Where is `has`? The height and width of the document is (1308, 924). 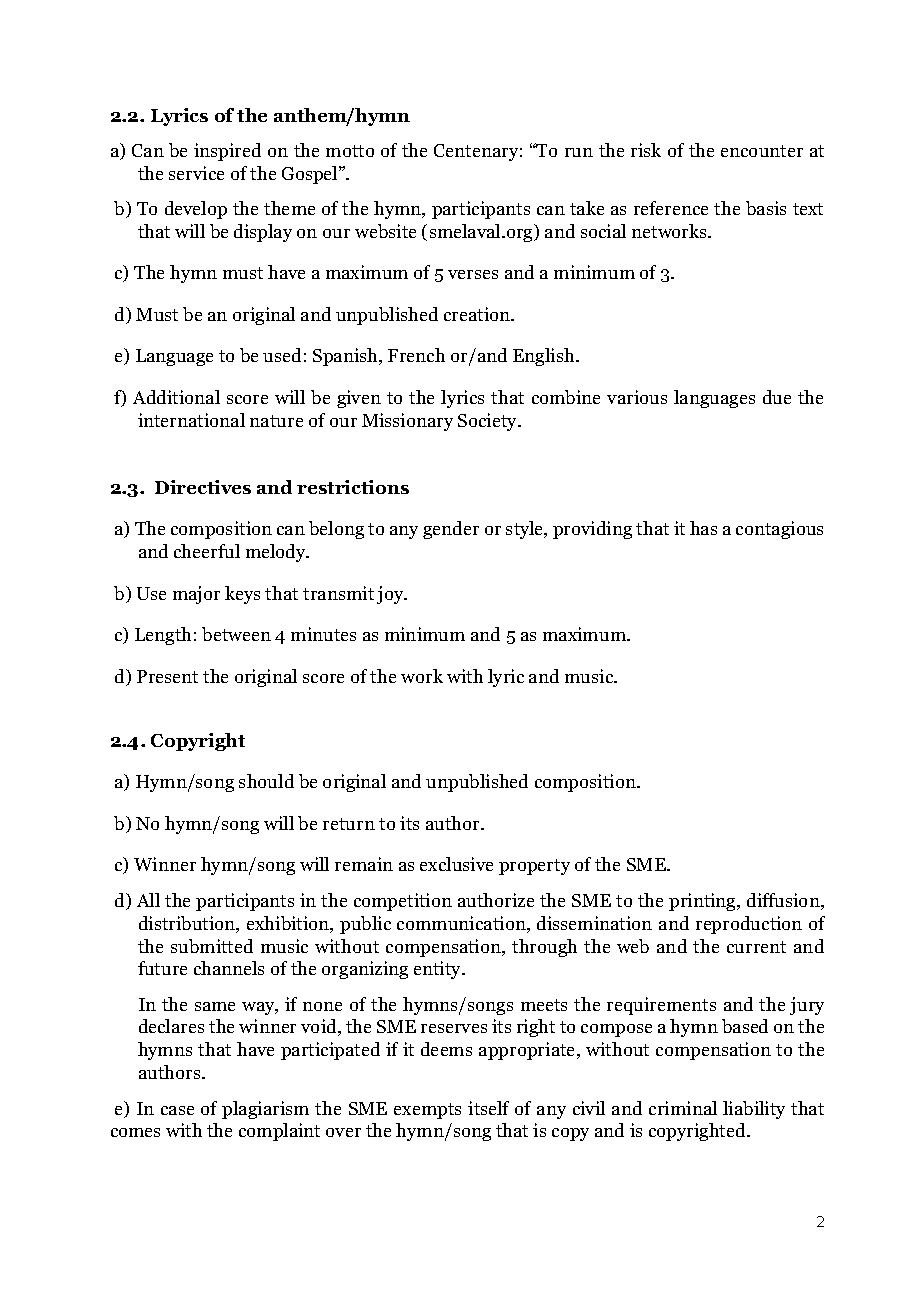
has is located at coordinates (703, 528).
